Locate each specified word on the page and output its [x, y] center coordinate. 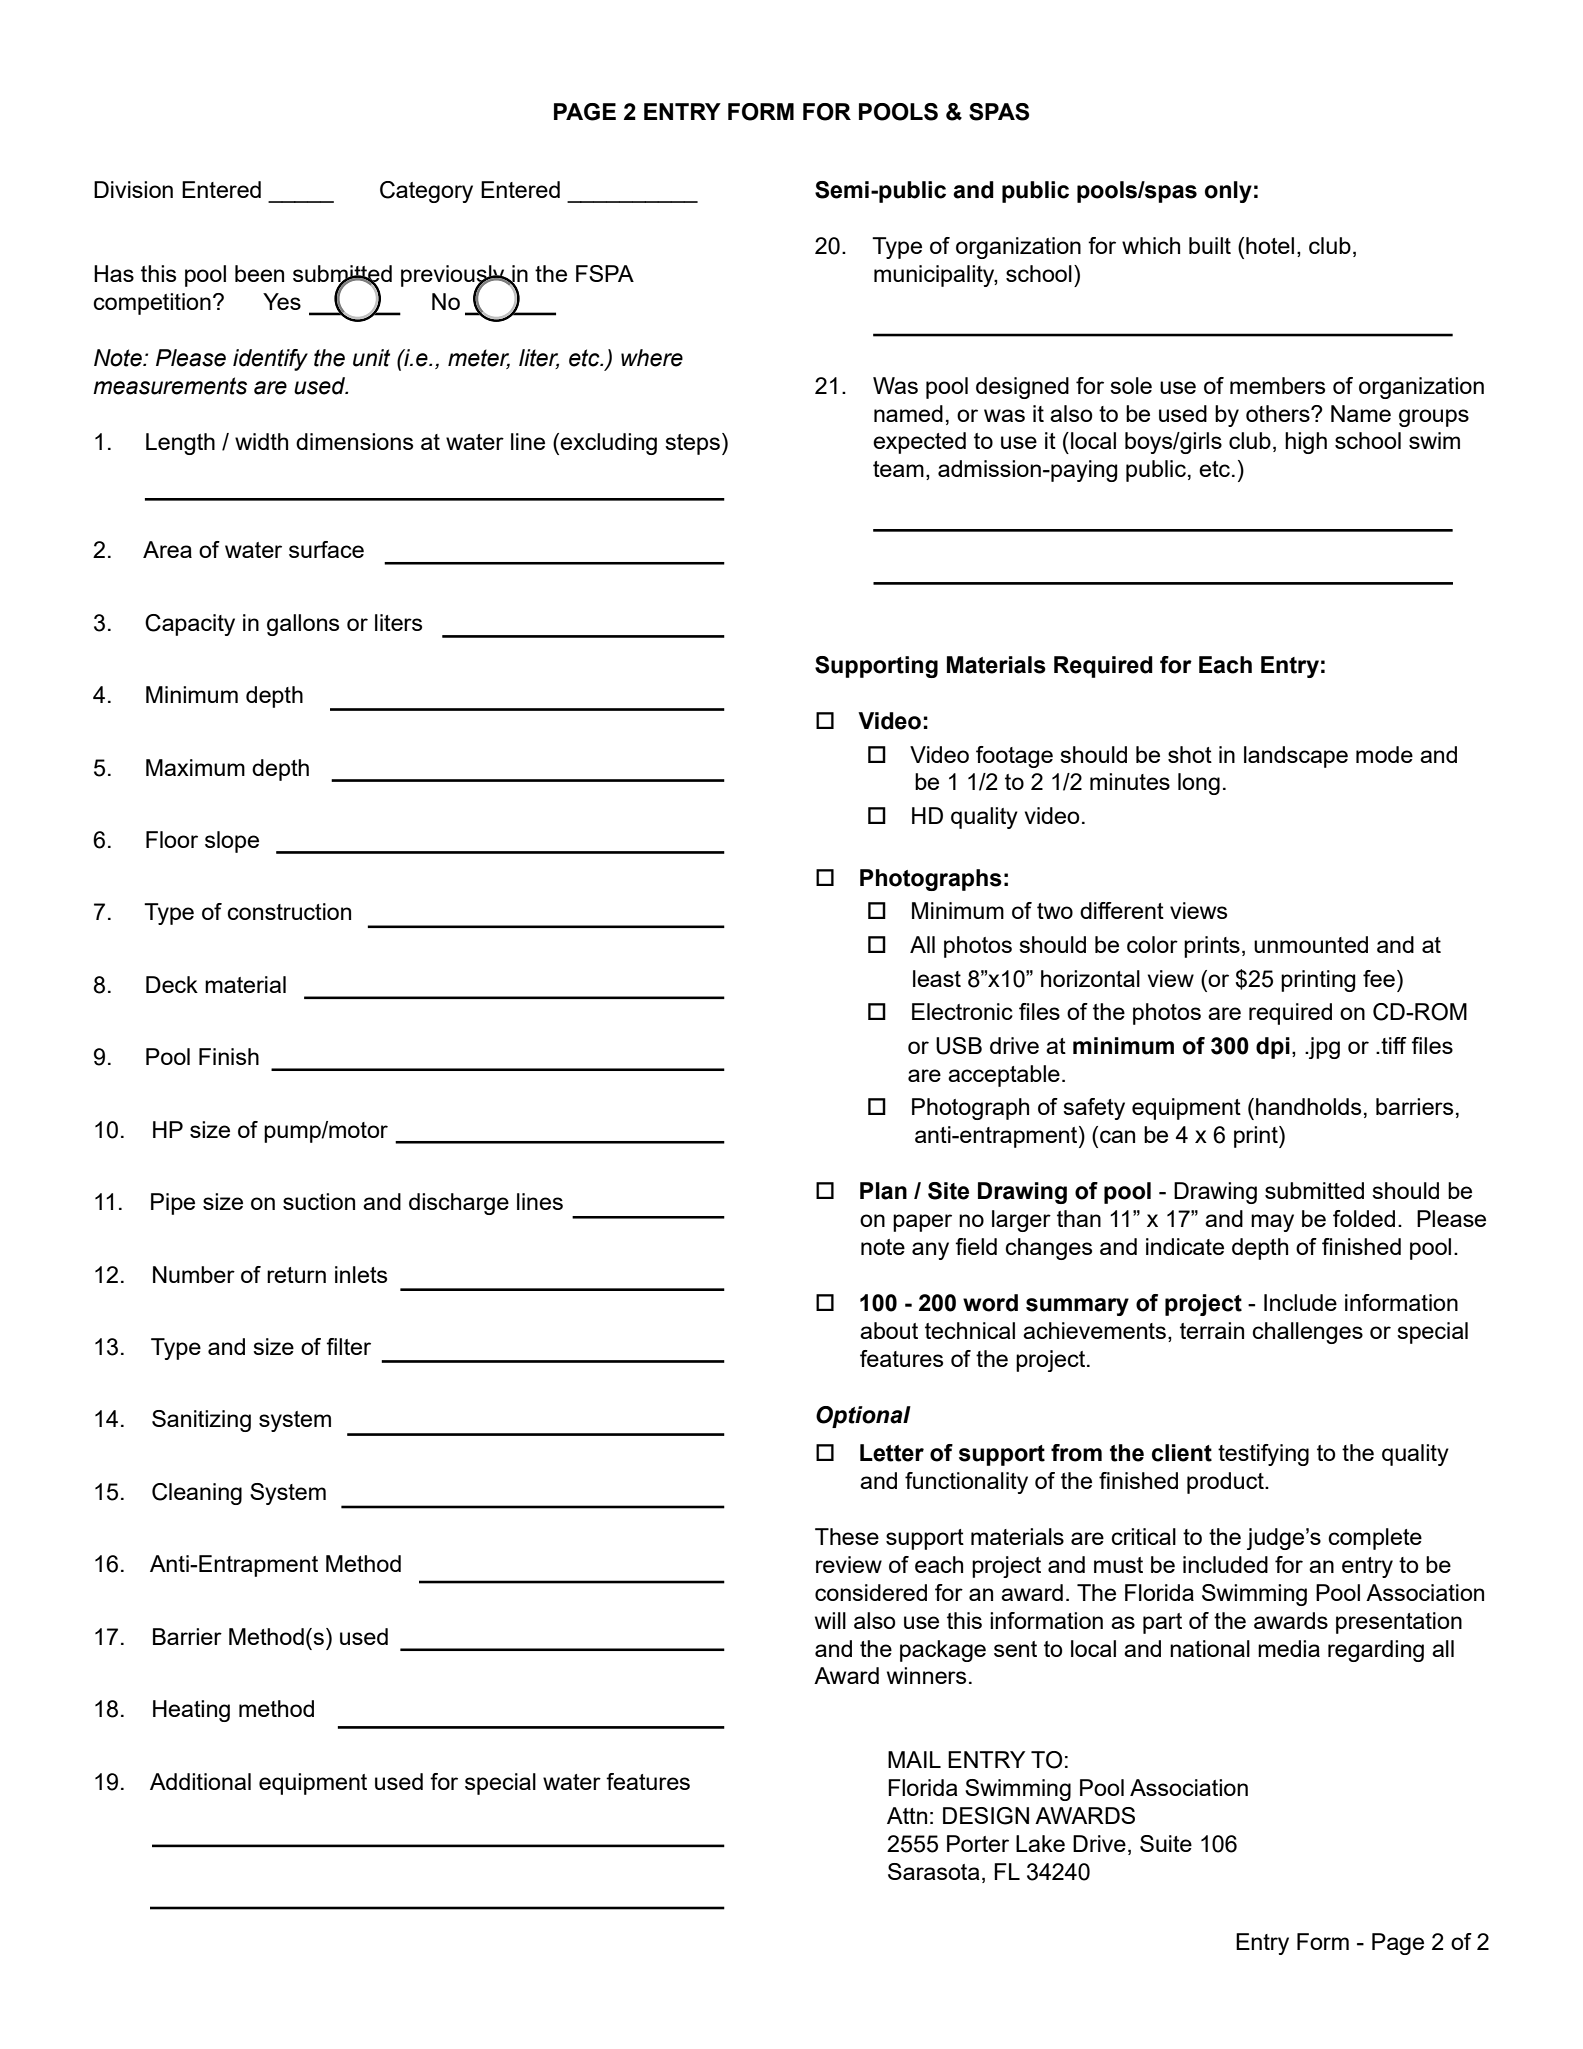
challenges [1307, 1333]
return [296, 1275]
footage [1014, 757]
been [259, 273]
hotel [1270, 245]
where [652, 358]
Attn [907, 1815]
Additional [200, 1781]
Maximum [195, 767]
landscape [1296, 757]
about [889, 1330]
